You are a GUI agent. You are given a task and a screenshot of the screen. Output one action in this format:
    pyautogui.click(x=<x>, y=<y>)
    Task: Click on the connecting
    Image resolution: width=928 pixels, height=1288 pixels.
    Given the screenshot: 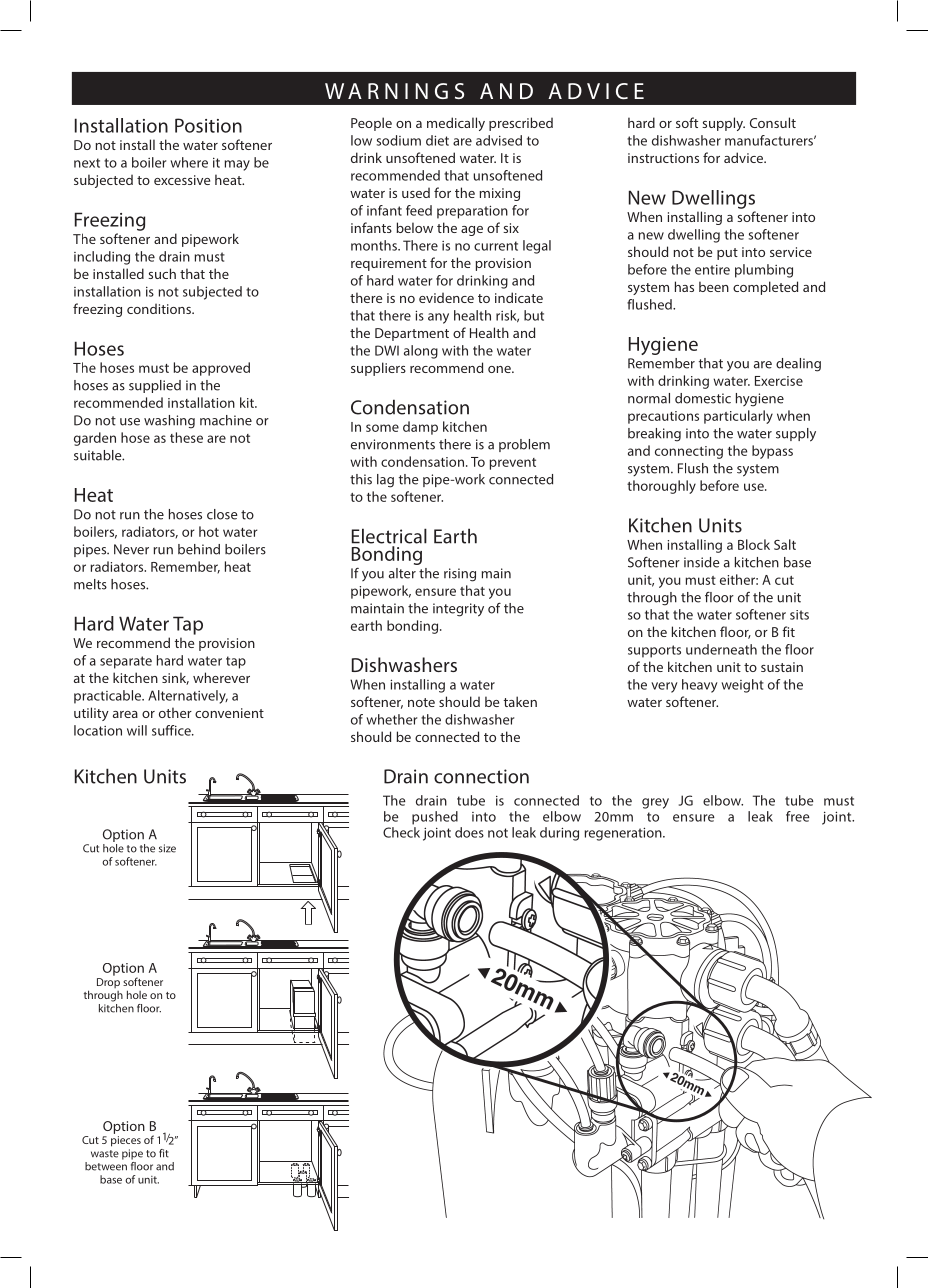 What is the action you would take?
    pyautogui.click(x=689, y=452)
